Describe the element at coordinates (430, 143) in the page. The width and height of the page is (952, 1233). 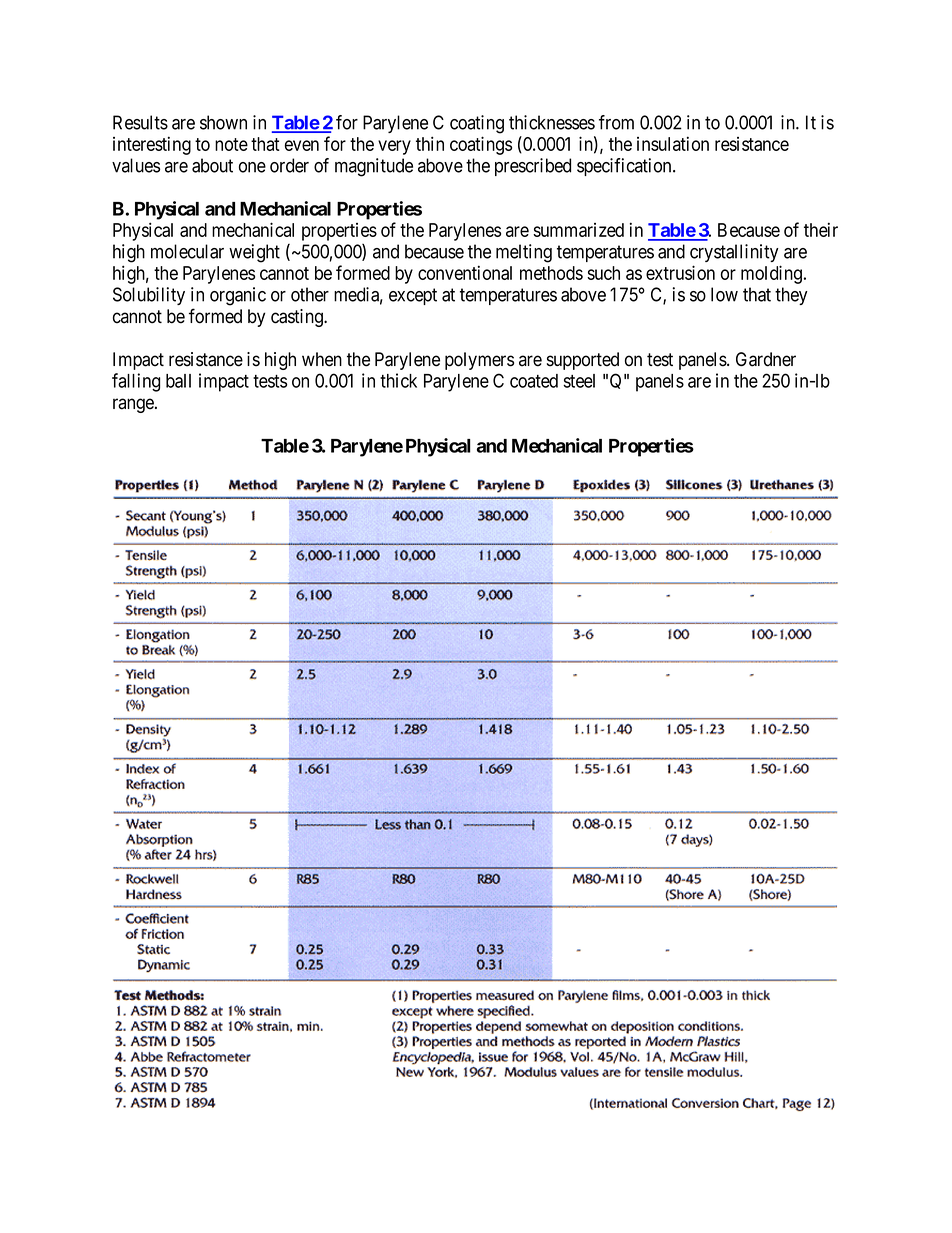
I see `thin` at that location.
